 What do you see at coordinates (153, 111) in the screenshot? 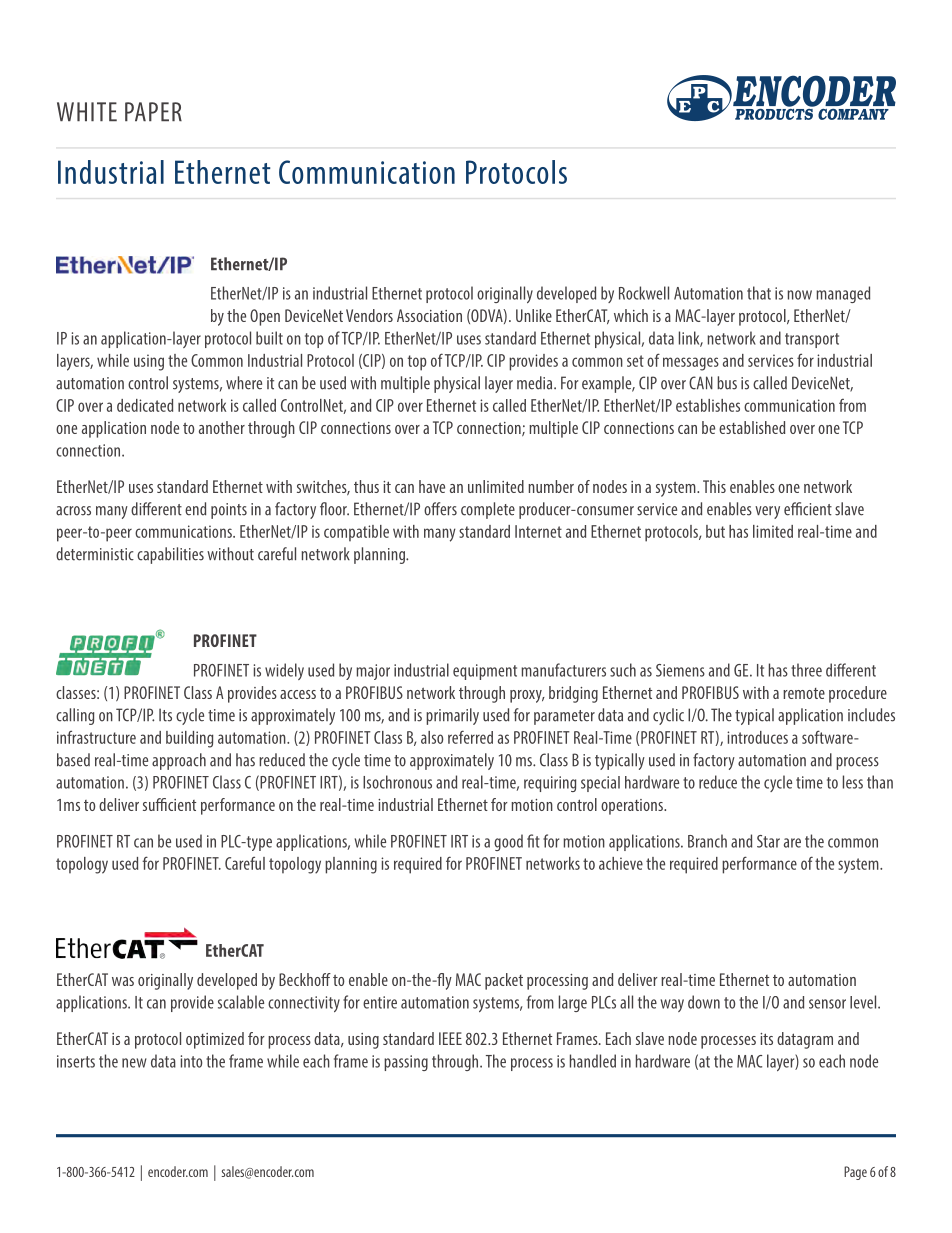
I see `PAPER` at bounding box center [153, 111].
